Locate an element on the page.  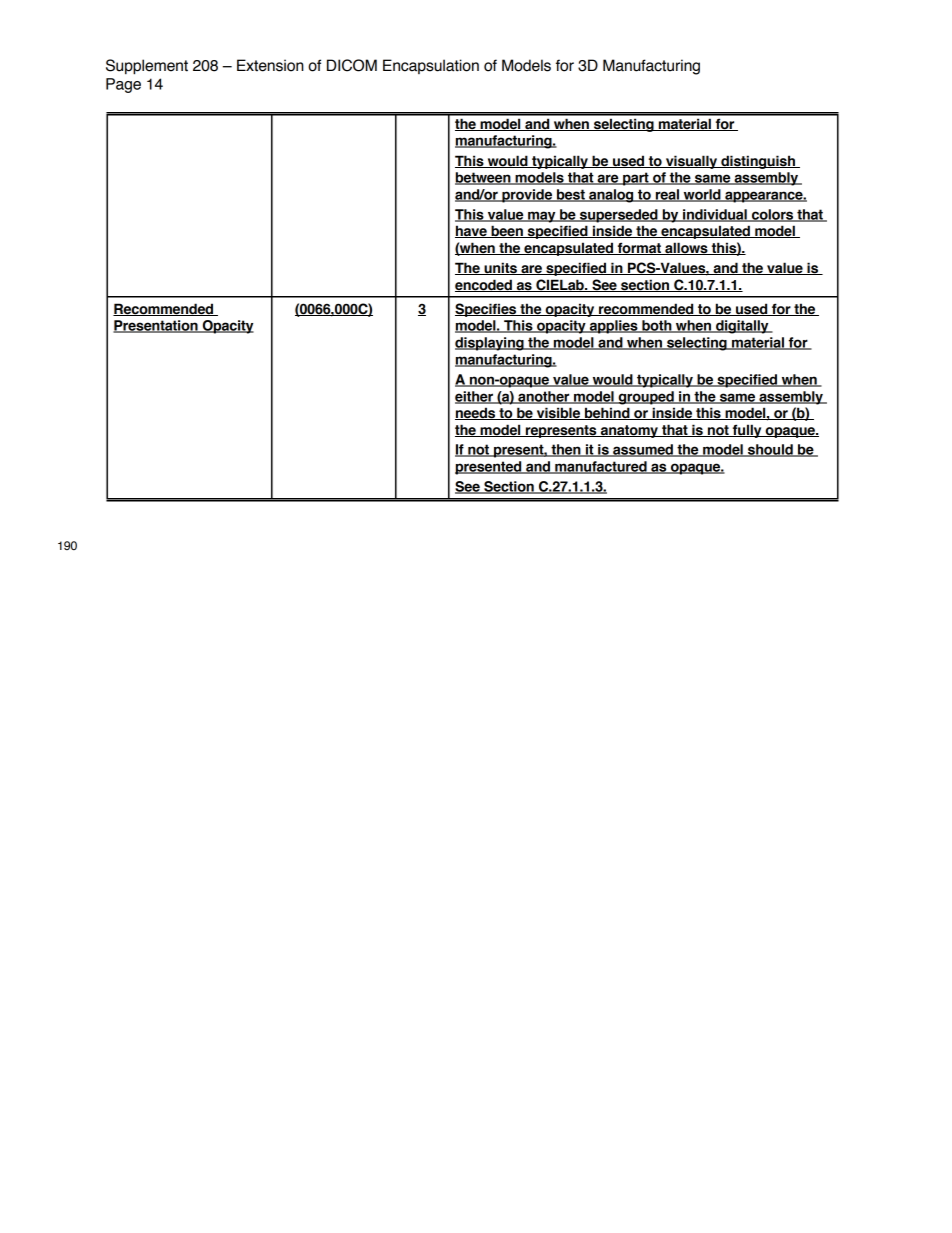
between is located at coordinates (484, 178).
